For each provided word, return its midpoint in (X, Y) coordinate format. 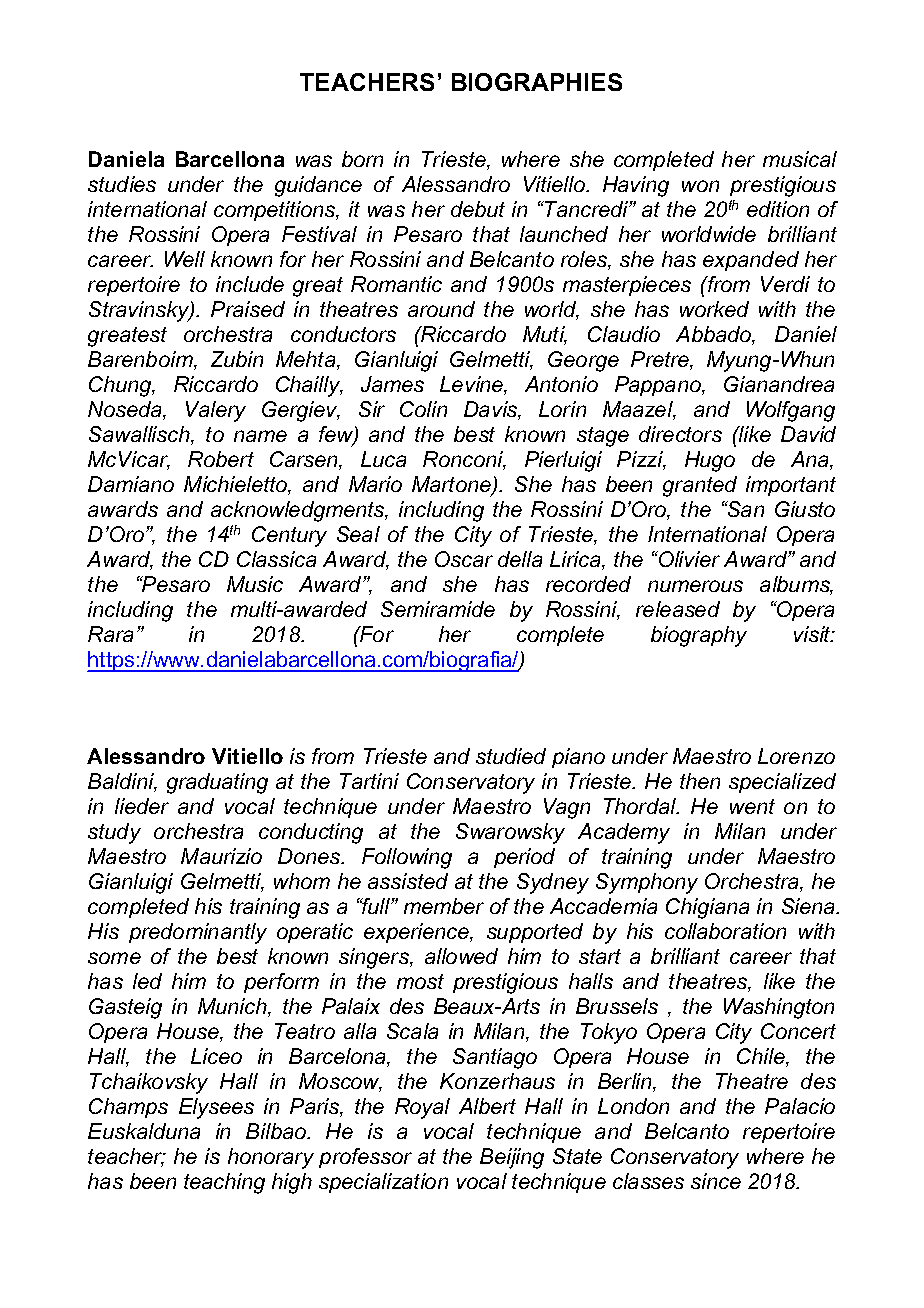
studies (122, 184)
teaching (224, 1183)
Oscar (464, 559)
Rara (110, 634)
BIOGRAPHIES (537, 82)
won (700, 186)
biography (699, 636)
